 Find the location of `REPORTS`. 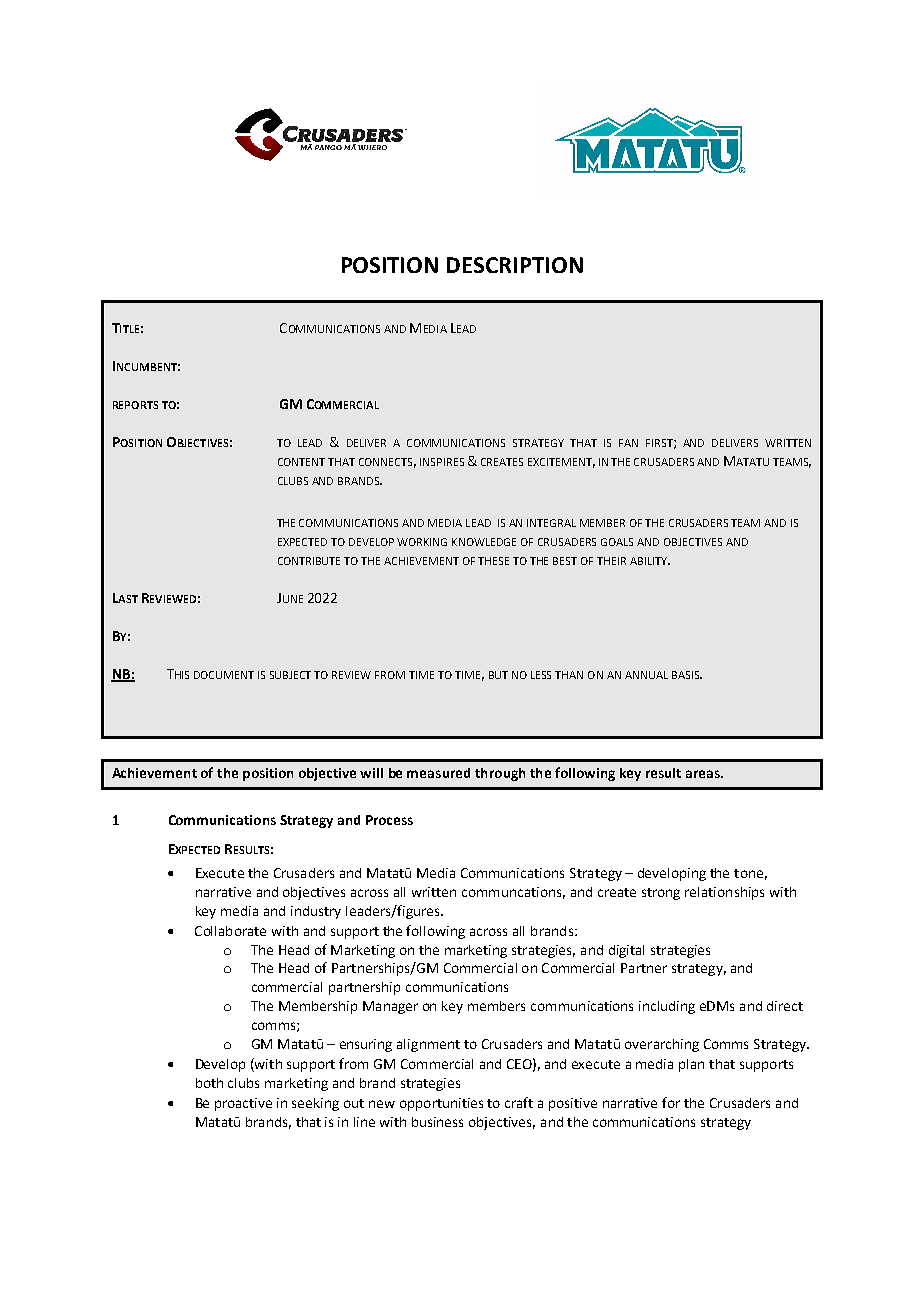

REPORTS is located at coordinates (135, 405).
